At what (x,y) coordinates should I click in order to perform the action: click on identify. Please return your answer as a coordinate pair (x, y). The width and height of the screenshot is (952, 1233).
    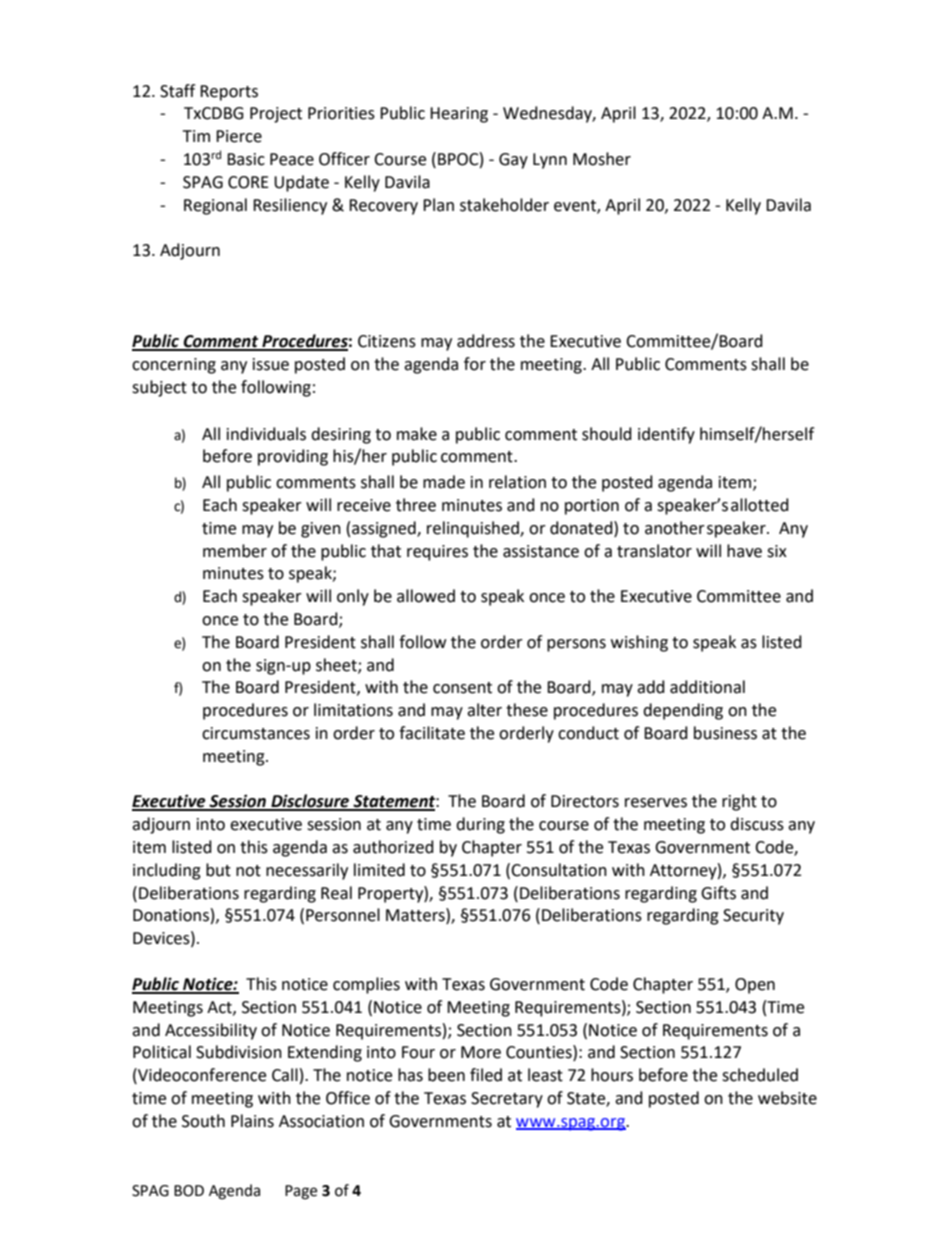
    Looking at the image, I should click on (666, 435).
